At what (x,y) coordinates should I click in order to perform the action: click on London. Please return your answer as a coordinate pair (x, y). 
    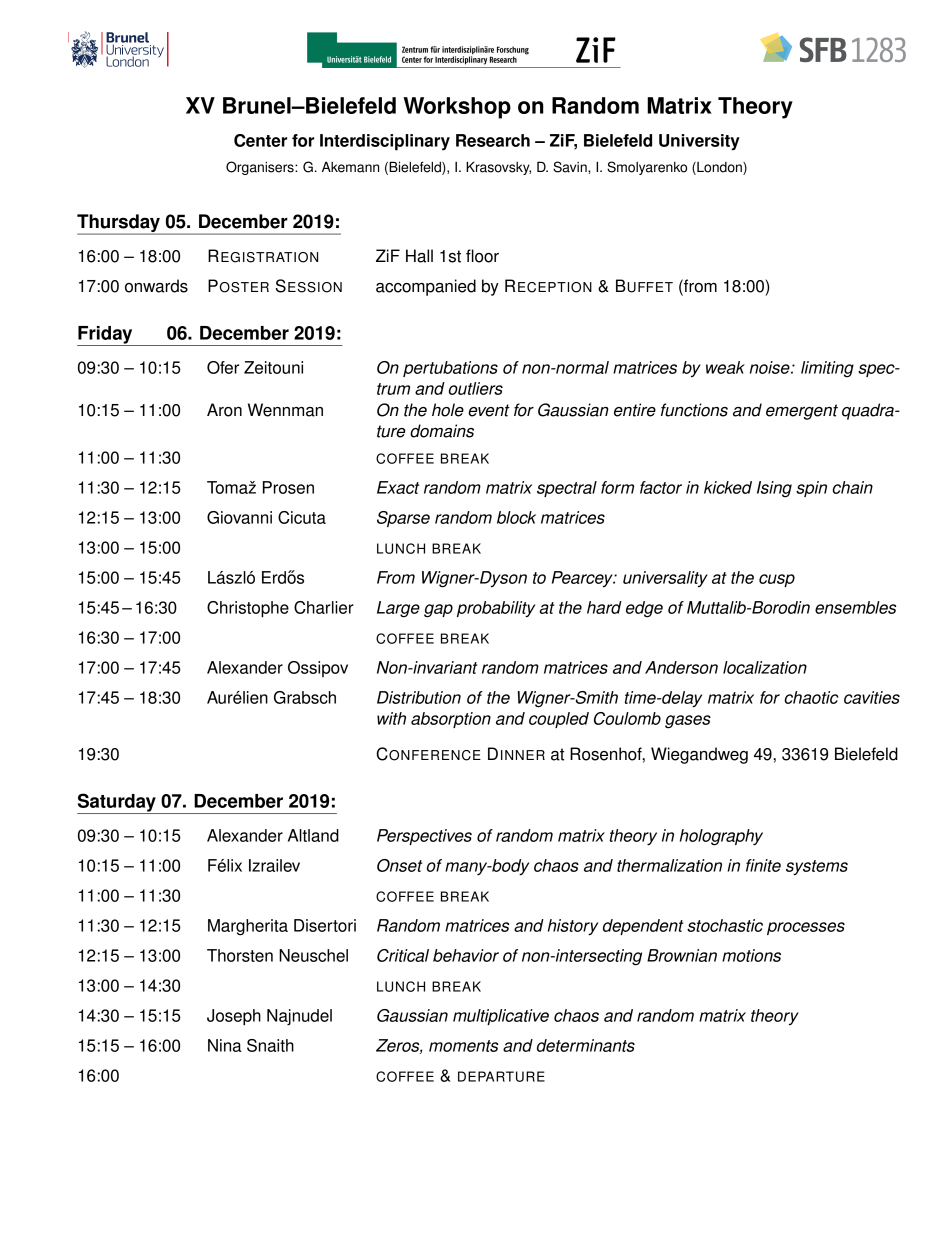
    Looking at the image, I should click on (719, 168).
